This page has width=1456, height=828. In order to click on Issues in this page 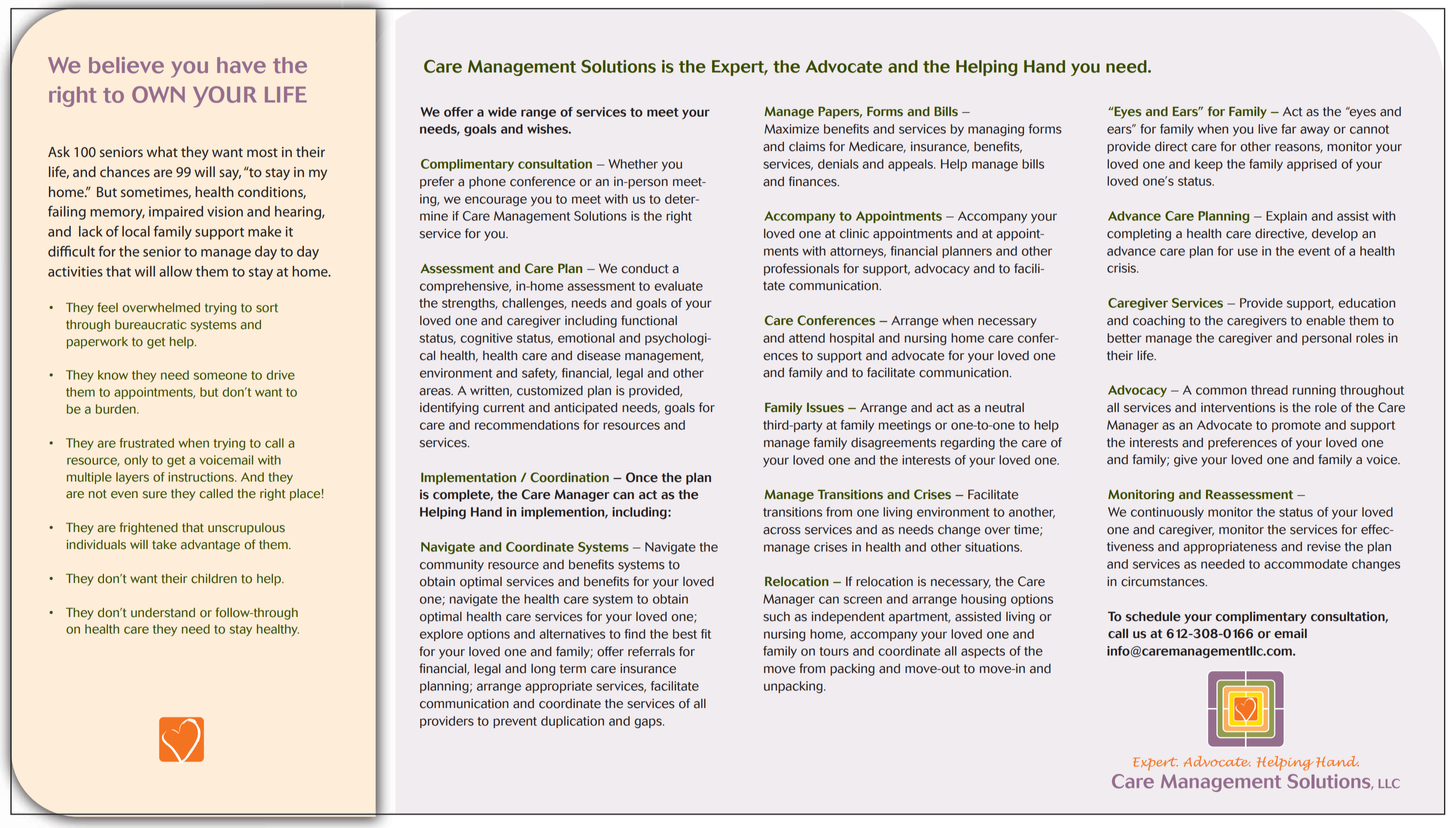, I will do `click(825, 407)`.
